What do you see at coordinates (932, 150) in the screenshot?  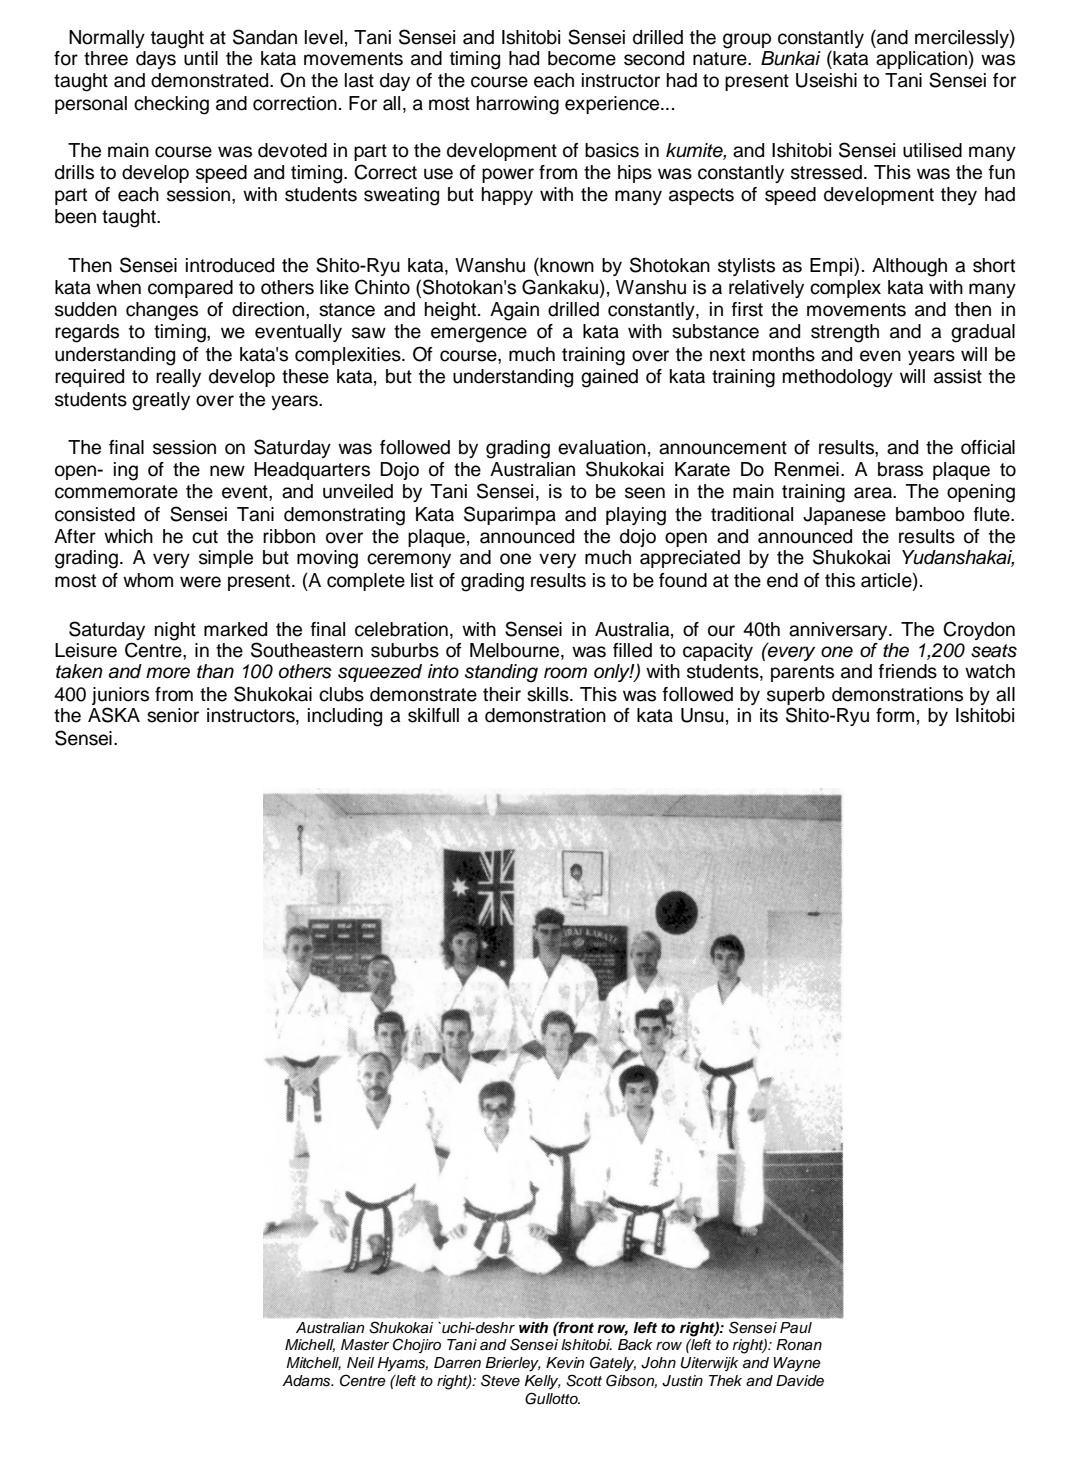 I see `utilised` at bounding box center [932, 150].
